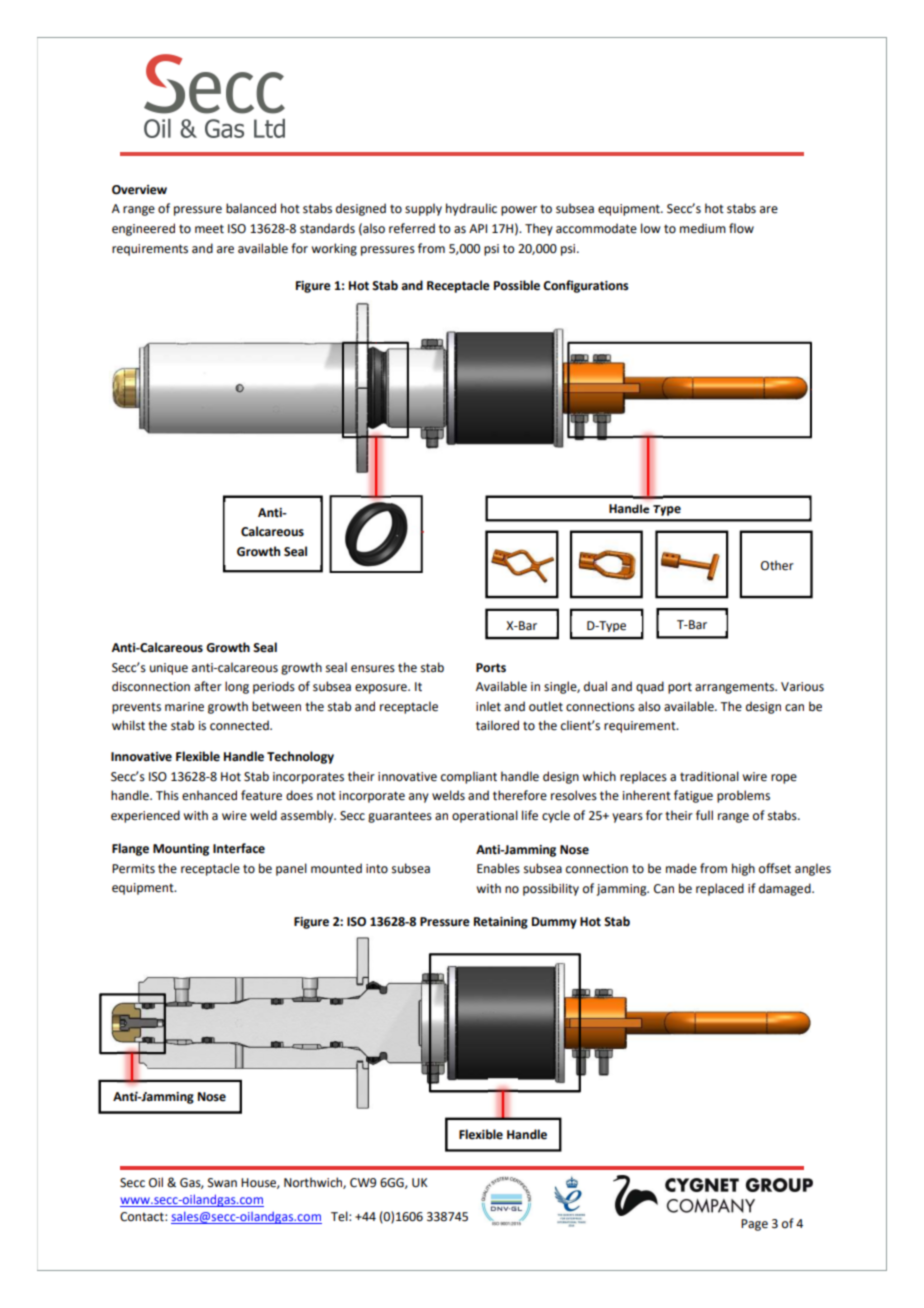 Image resolution: width=924 pixels, height=1308 pixels. I want to click on flow, so click(741, 228).
